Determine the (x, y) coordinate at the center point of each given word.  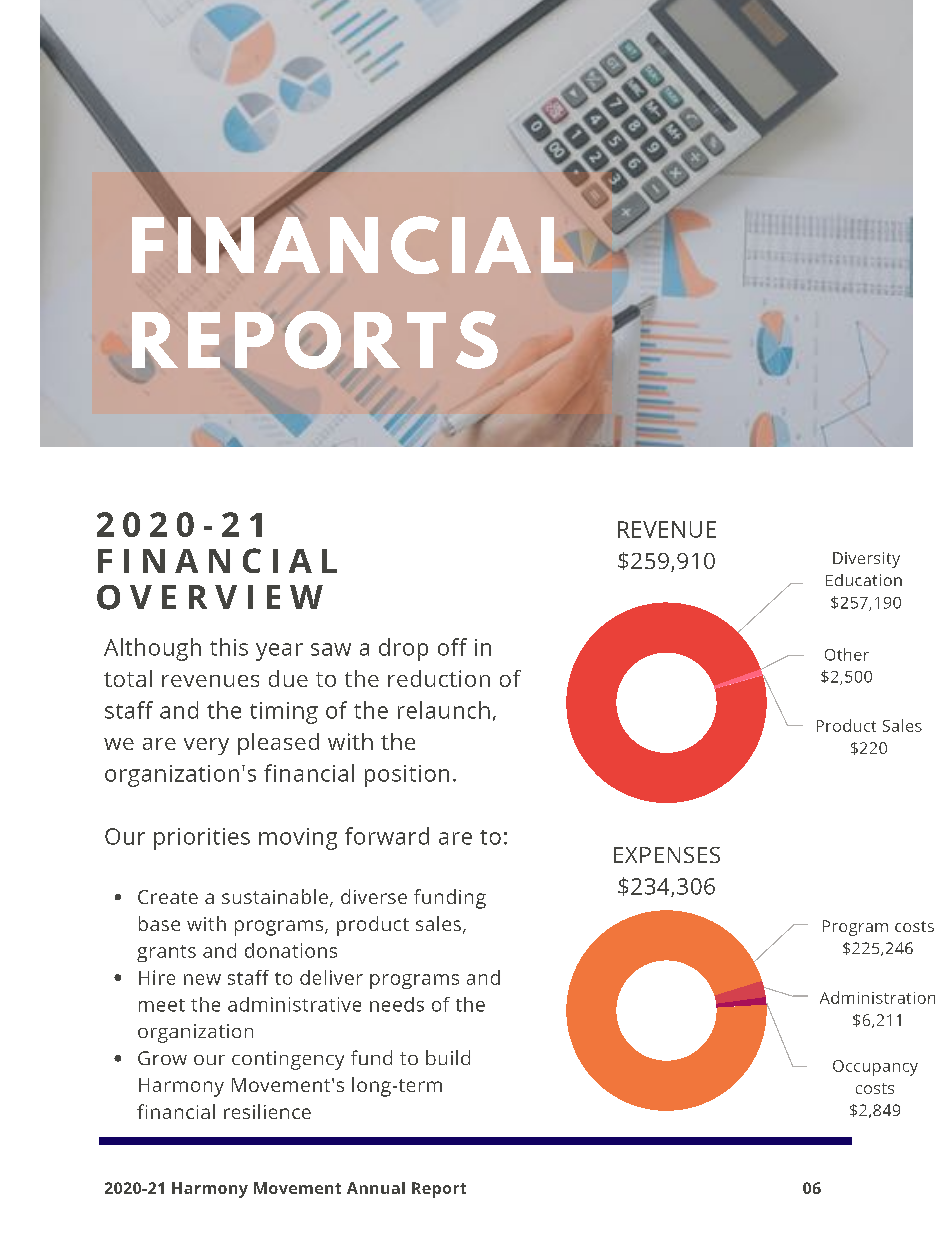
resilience (267, 1111)
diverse (374, 896)
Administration (877, 997)
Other (847, 654)
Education (864, 580)
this (229, 647)
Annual (376, 1188)
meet (162, 1005)
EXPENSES (667, 855)
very (206, 746)
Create (168, 897)
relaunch (444, 710)
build (448, 1057)
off (452, 647)
